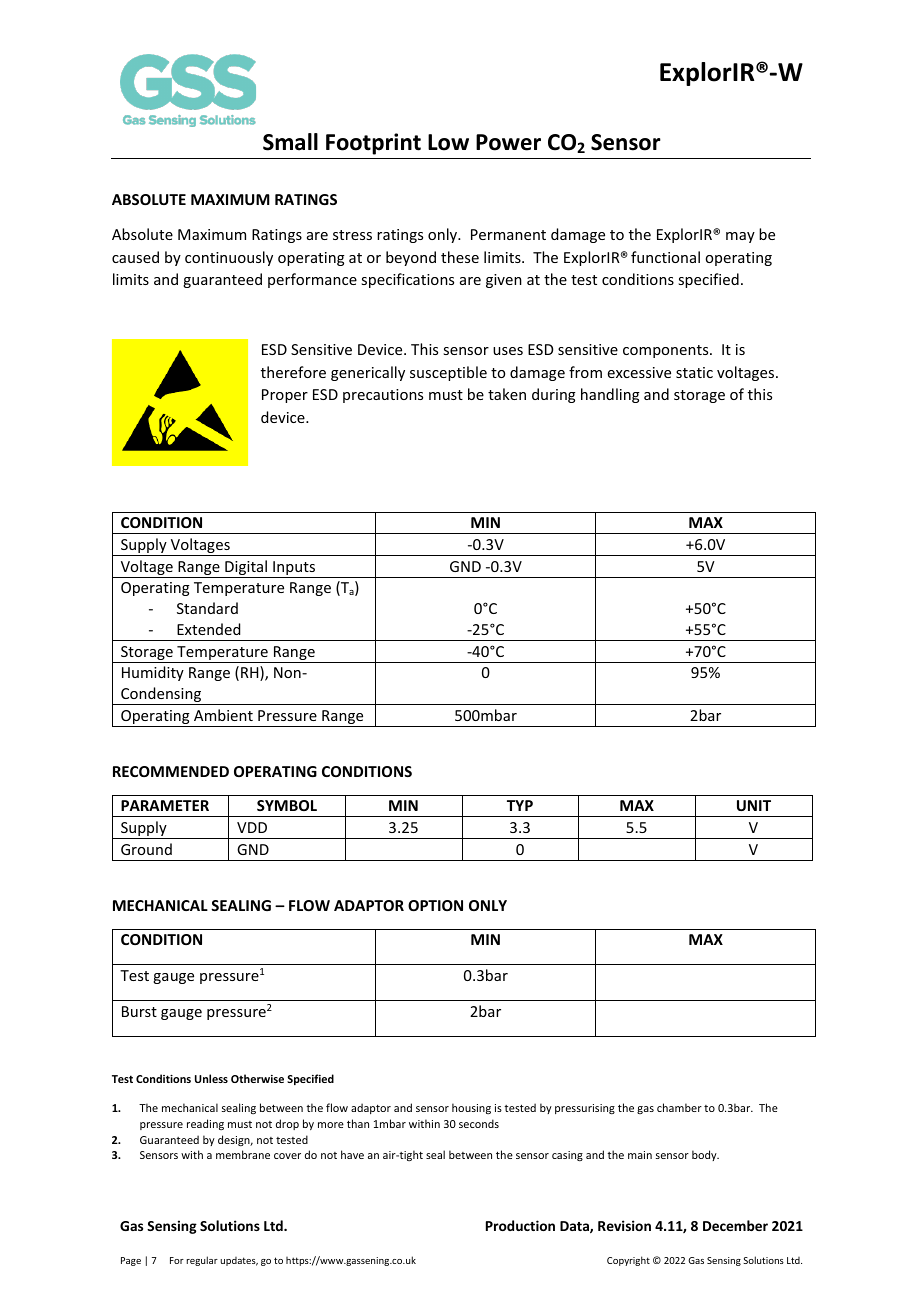  What do you see at coordinates (520, 1225) in the screenshot?
I see `Production` at bounding box center [520, 1225].
